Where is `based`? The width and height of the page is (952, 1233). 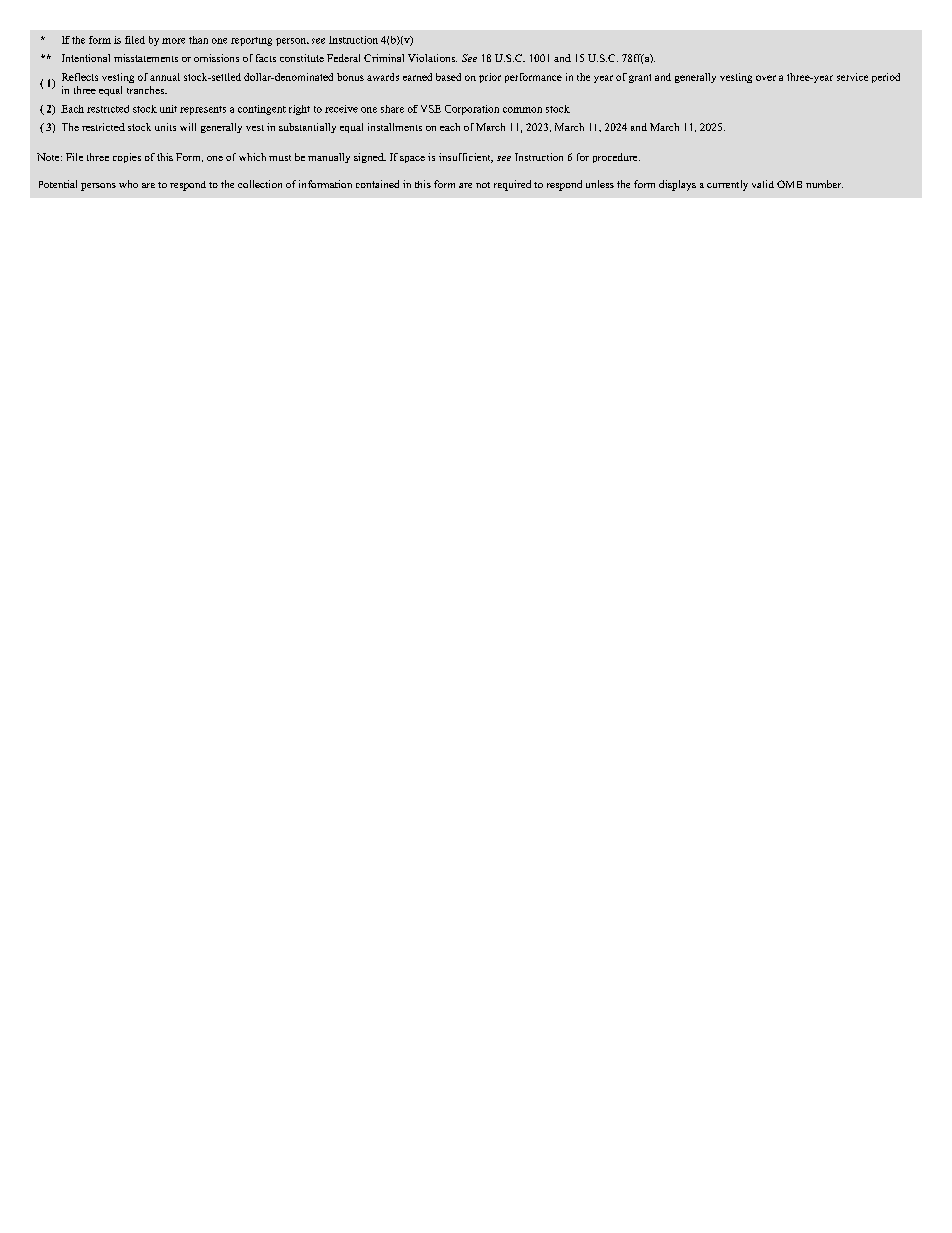
based is located at coordinates (448, 77).
